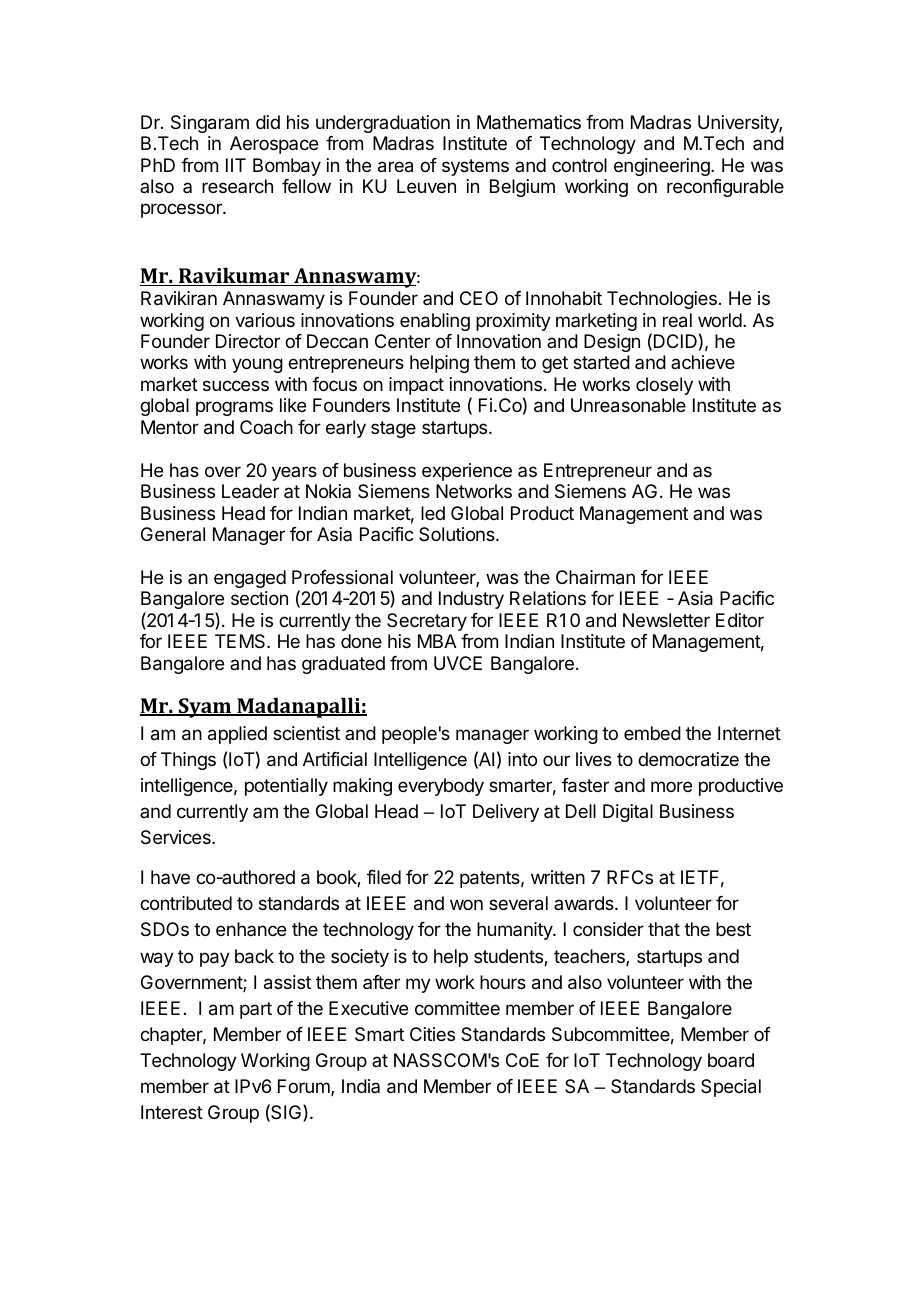 The height and width of the image is (1309, 924). What do you see at coordinates (172, 1112) in the image?
I see `Interest` at bounding box center [172, 1112].
